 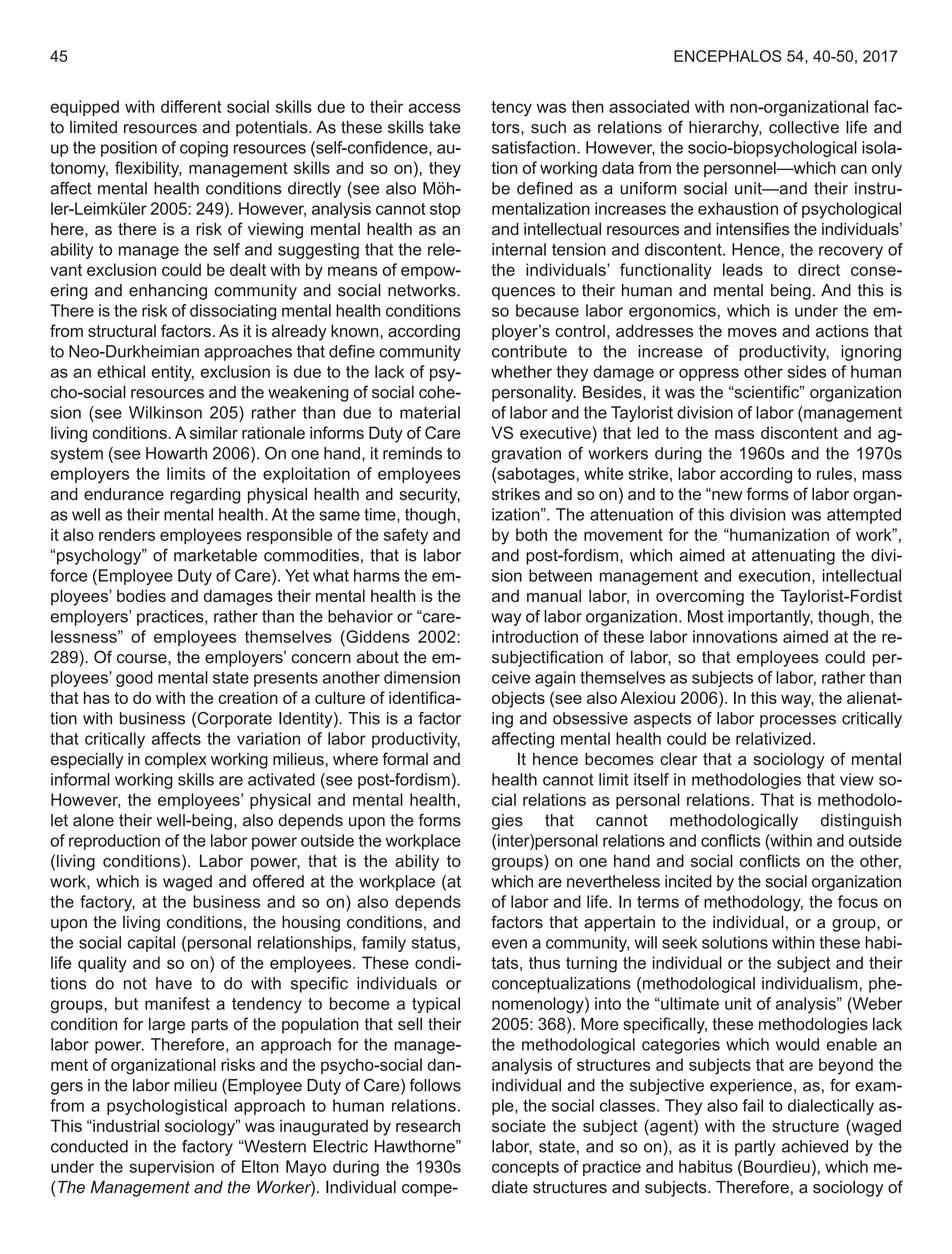 I want to click on oppress, so click(x=709, y=374).
